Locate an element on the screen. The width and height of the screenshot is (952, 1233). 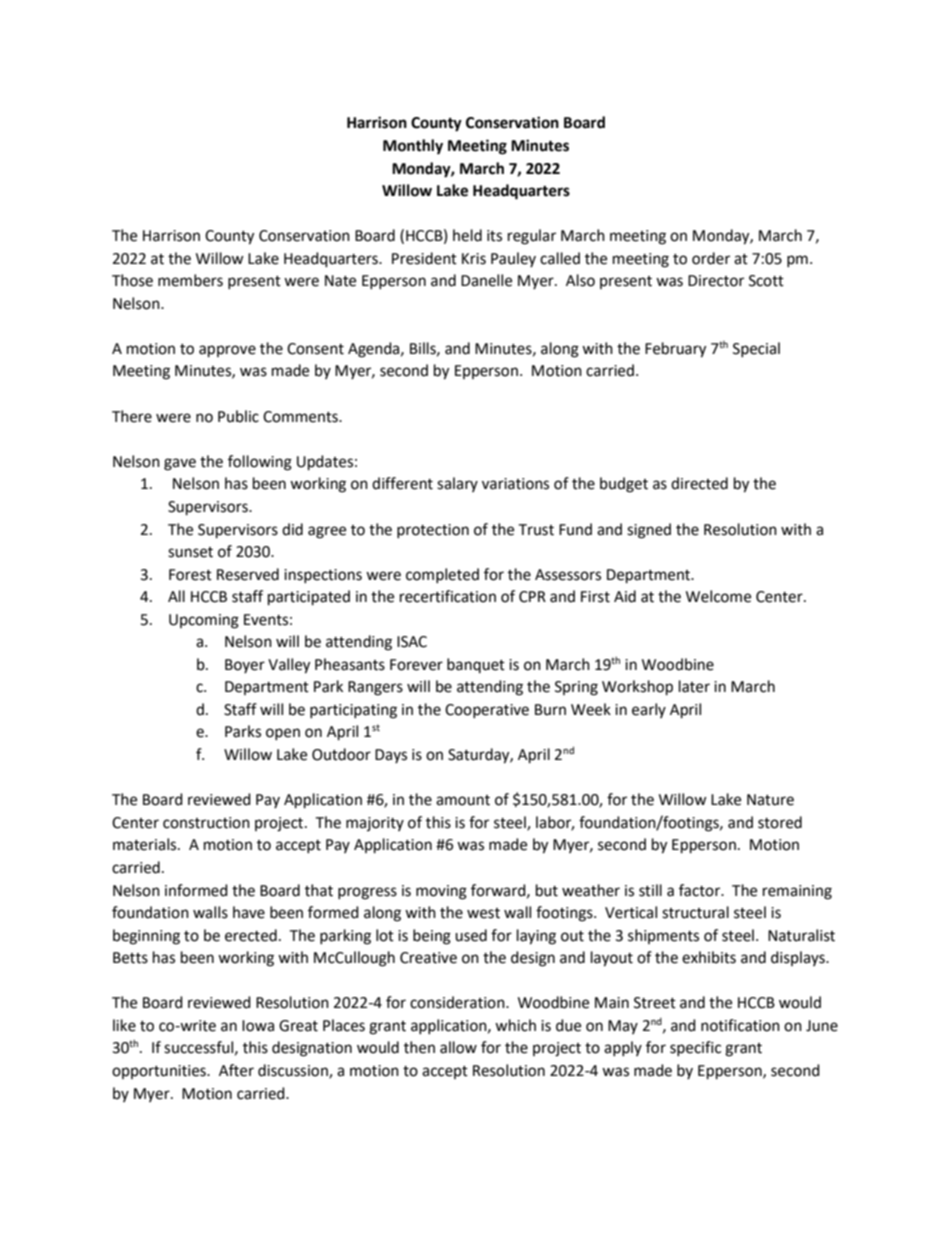
Cooperative is located at coordinates (487, 711).
